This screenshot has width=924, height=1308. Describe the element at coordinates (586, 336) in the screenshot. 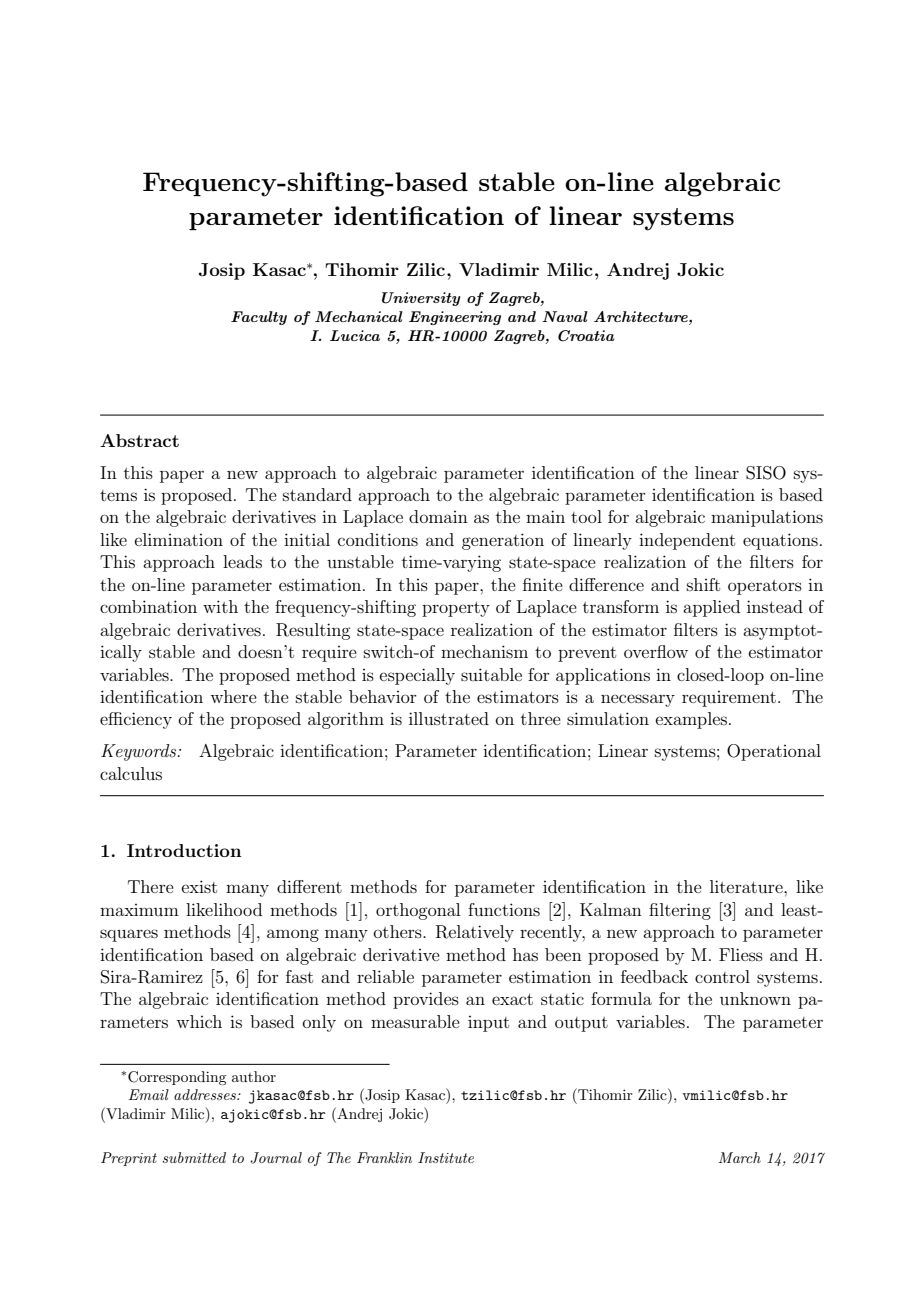

I see `Croatia` at that location.
